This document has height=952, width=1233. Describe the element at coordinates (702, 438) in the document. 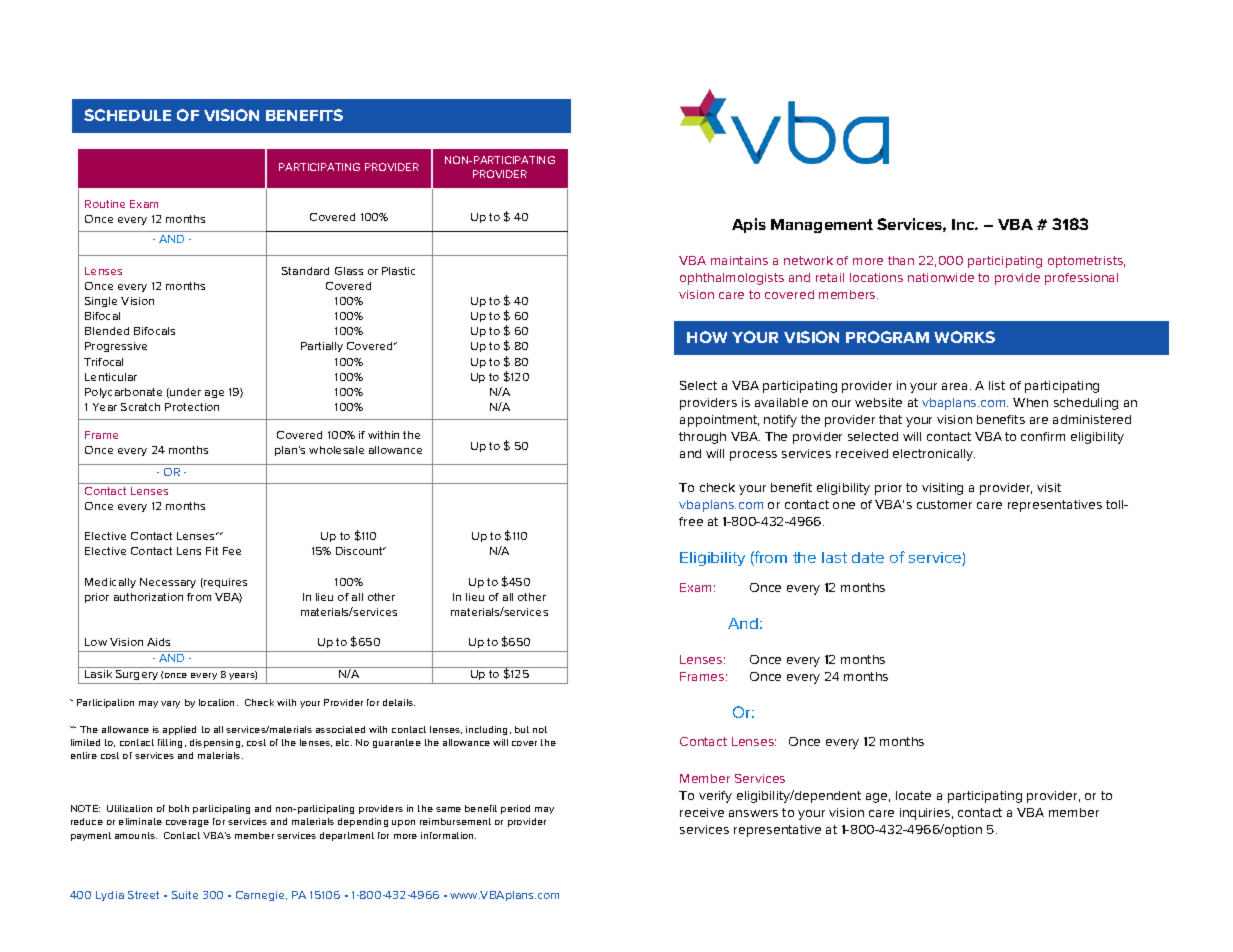

I see `through` at that location.
